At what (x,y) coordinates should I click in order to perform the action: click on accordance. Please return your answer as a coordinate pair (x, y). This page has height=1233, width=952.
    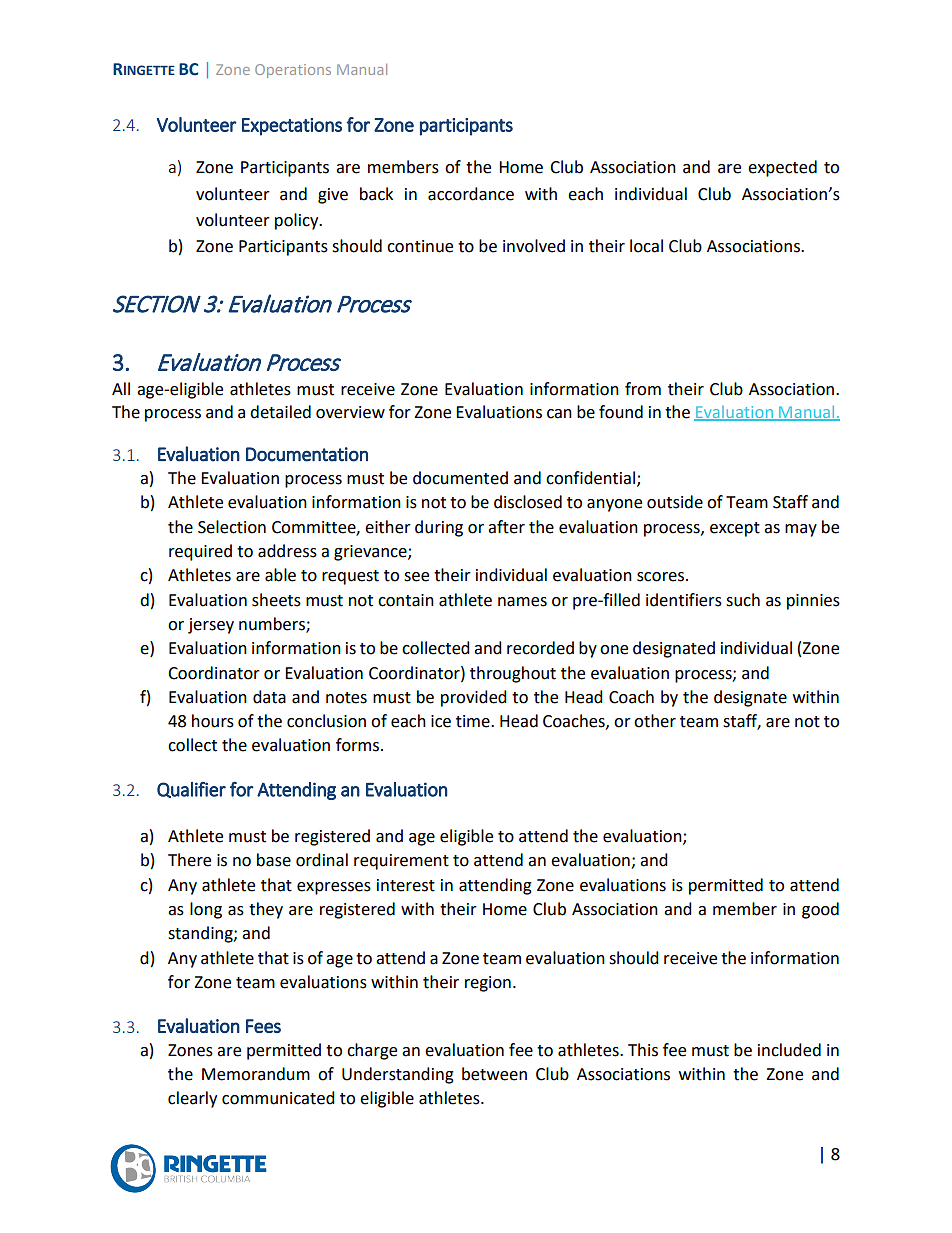
    Looking at the image, I should click on (471, 194).
